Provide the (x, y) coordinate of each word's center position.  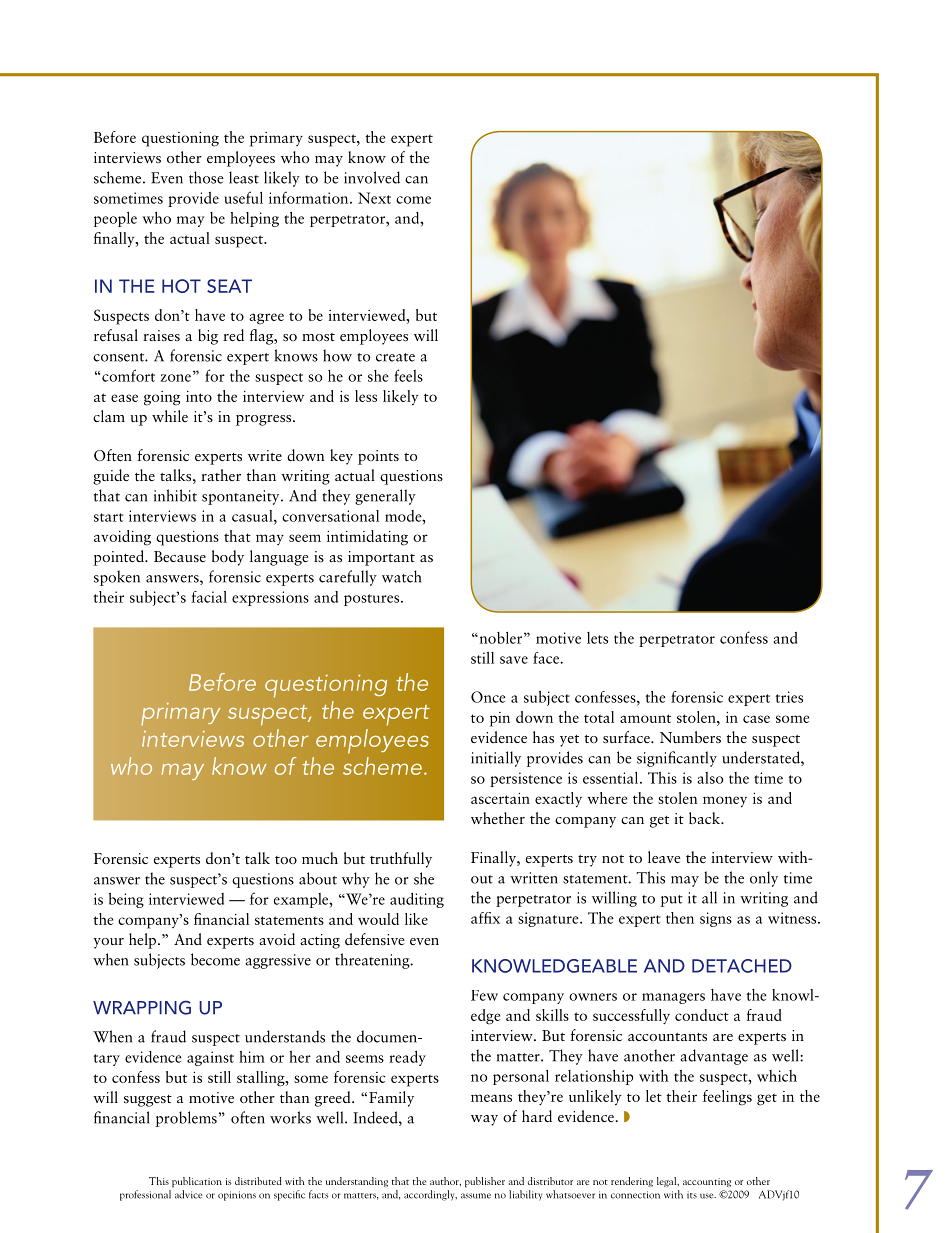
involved (372, 177)
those (206, 177)
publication (197, 1182)
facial (209, 597)
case (756, 719)
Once (488, 697)
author (445, 1181)
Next (374, 198)
